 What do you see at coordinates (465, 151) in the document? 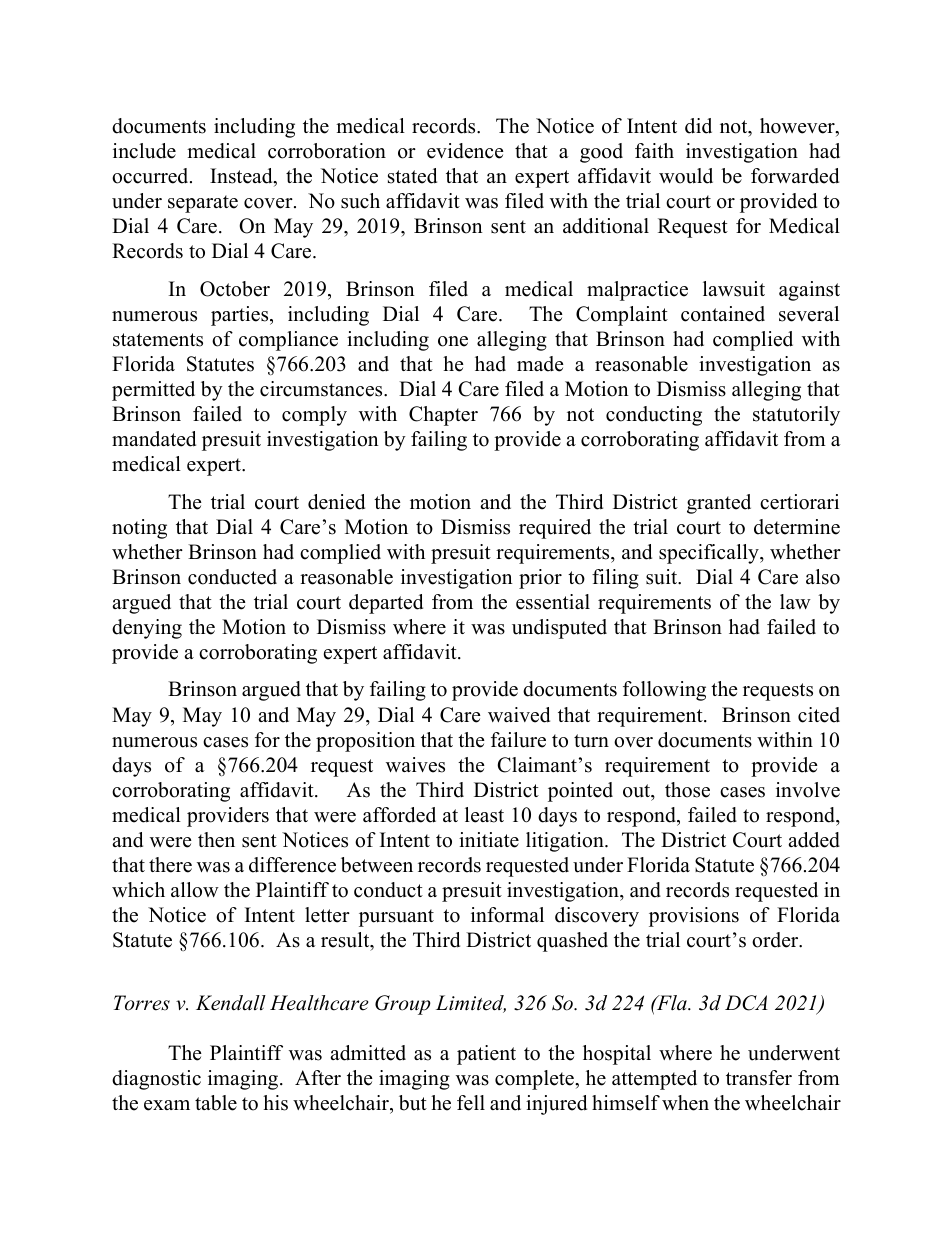
I see `evidence` at bounding box center [465, 151].
